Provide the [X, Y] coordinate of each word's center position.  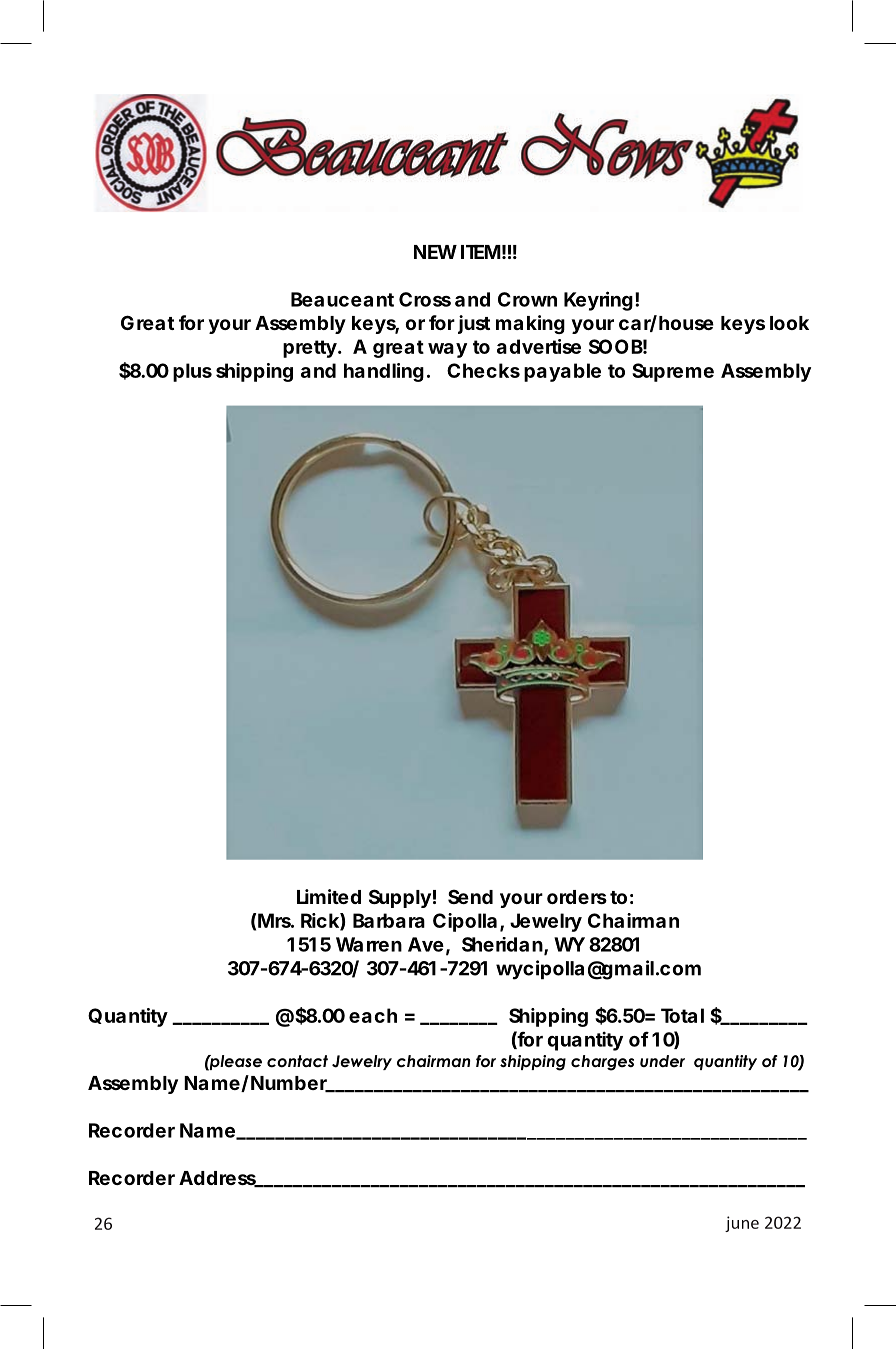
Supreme [673, 372]
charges [602, 1063]
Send [470, 896]
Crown [527, 299]
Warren [369, 944]
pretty [310, 349]
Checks [483, 370]
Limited [329, 896]
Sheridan [502, 944]
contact [297, 1061]
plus [192, 372]
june [742, 1224]
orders [577, 897]
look [789, 323]
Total [682, 1015]
